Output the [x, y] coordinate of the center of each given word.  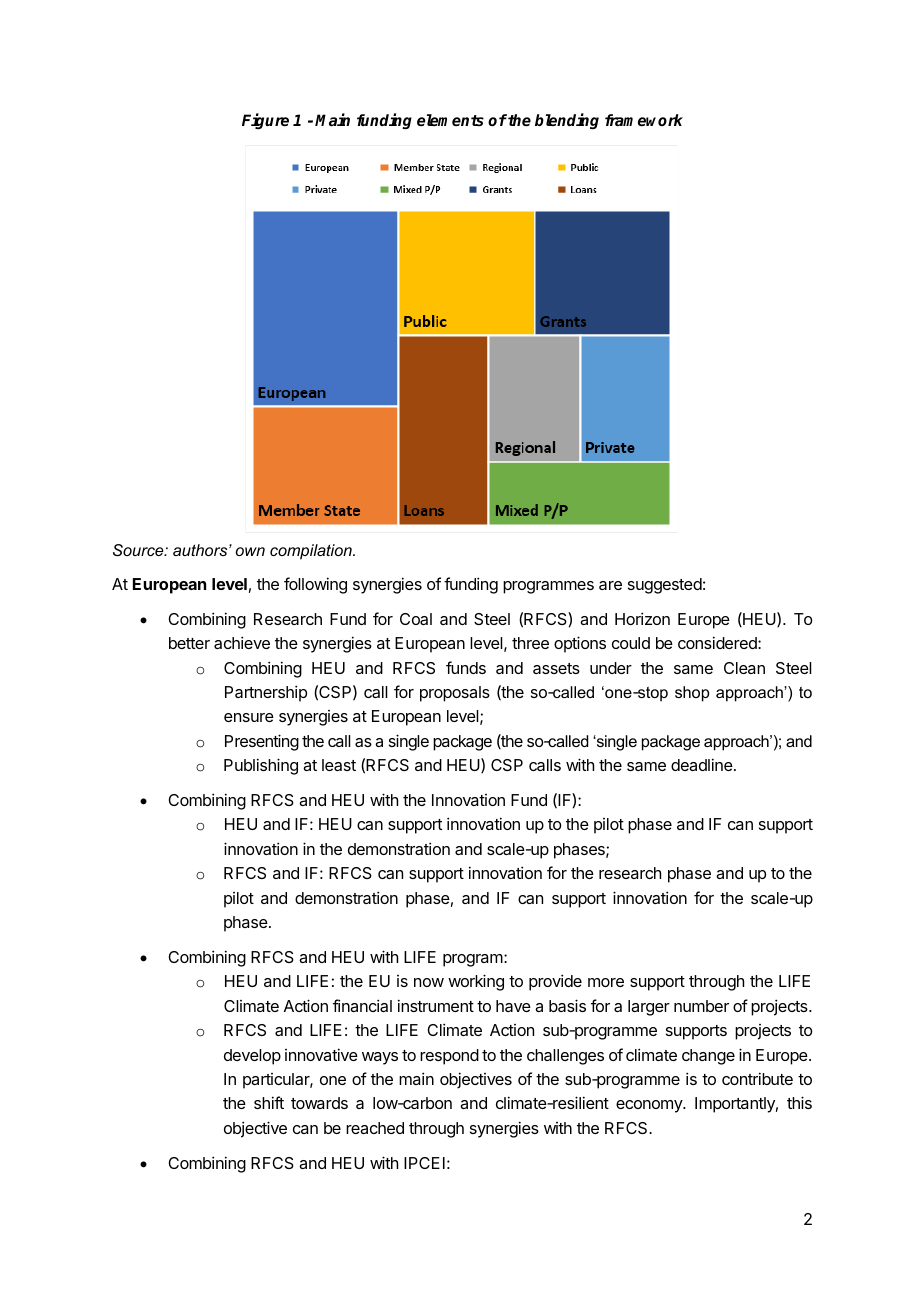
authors [201, 550]
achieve [242, 642]
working [476, 982]
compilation [312, 552]
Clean [744, 668]
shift [269, 1102]
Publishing [261, 766]
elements [450, 120]
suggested [665, 586]
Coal [416, 619]
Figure [265, 121]
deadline [702, 764]
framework [644, 120]
